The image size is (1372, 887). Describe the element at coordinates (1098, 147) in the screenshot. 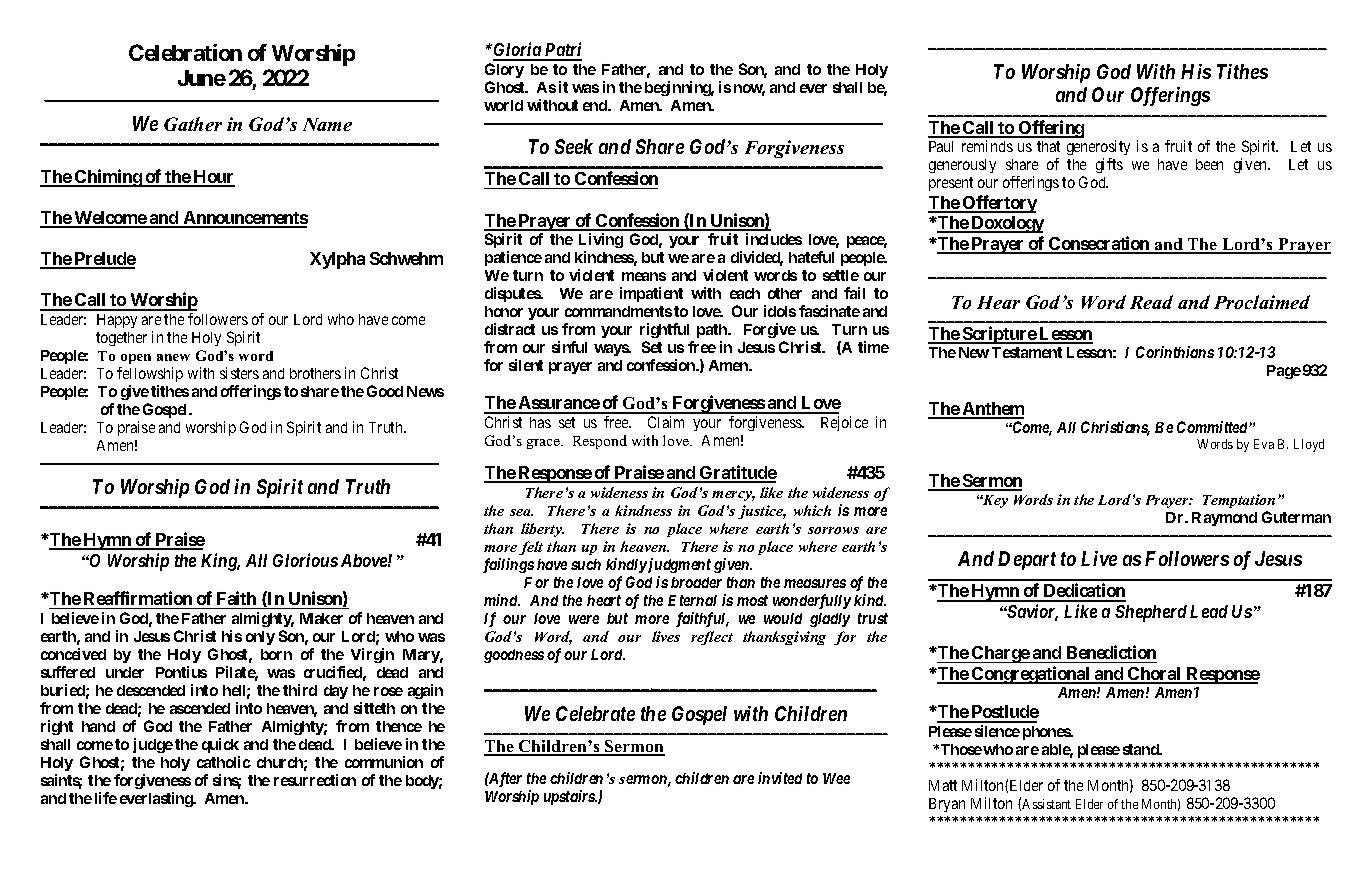

I see `generosity` at that location.
